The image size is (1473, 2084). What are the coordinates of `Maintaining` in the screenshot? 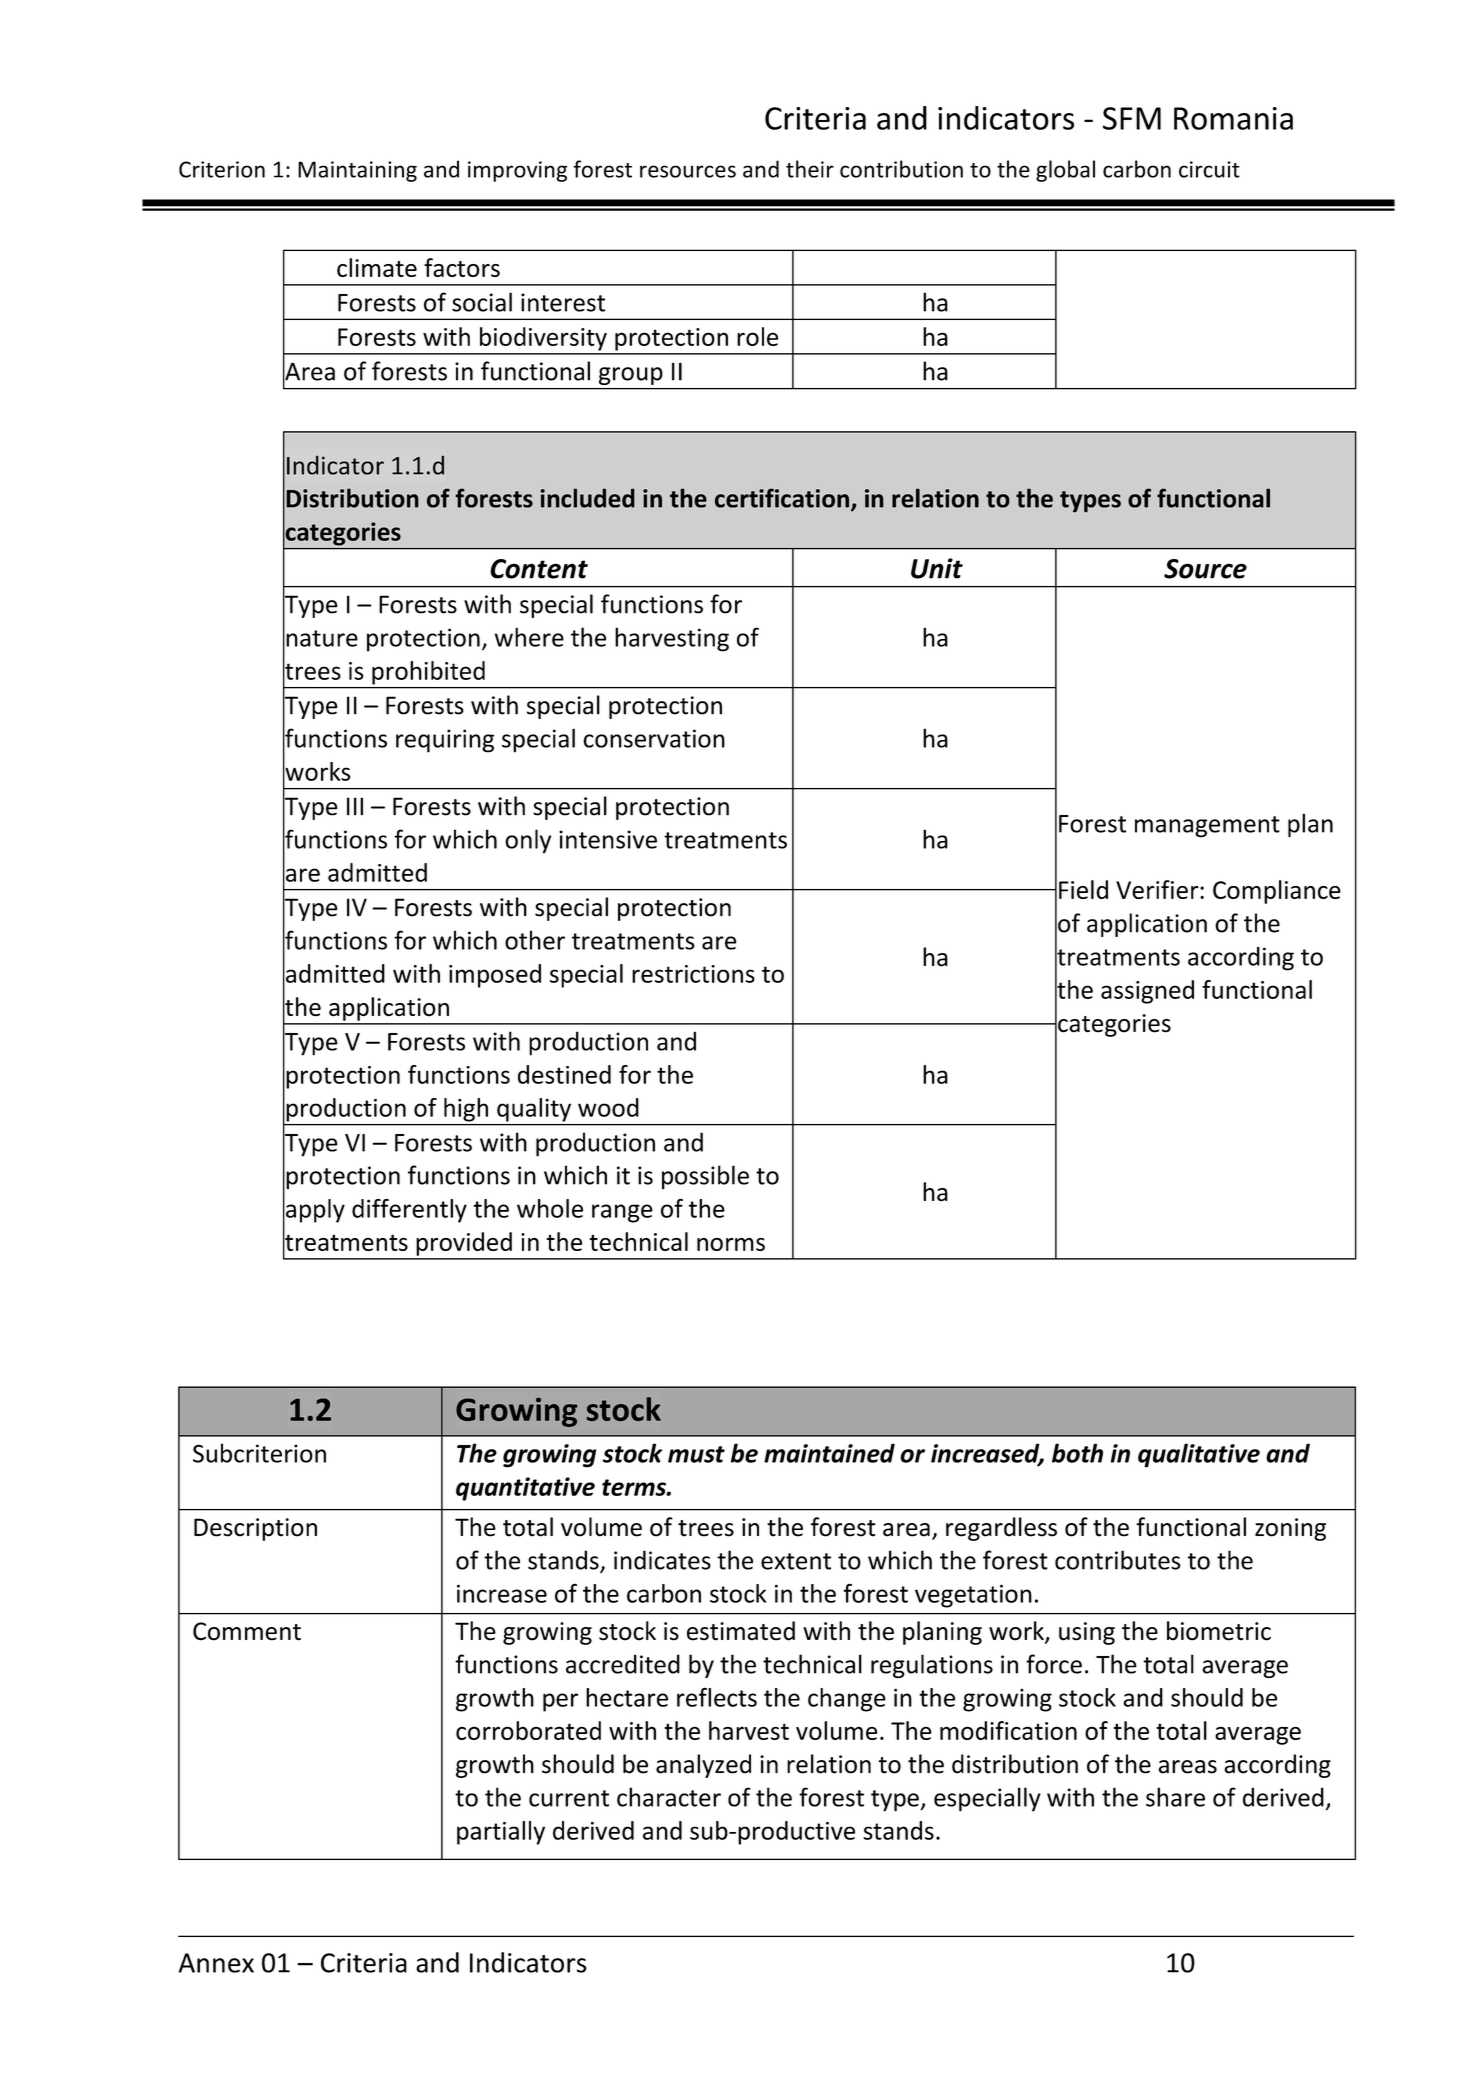 It's located at (357, 171).
